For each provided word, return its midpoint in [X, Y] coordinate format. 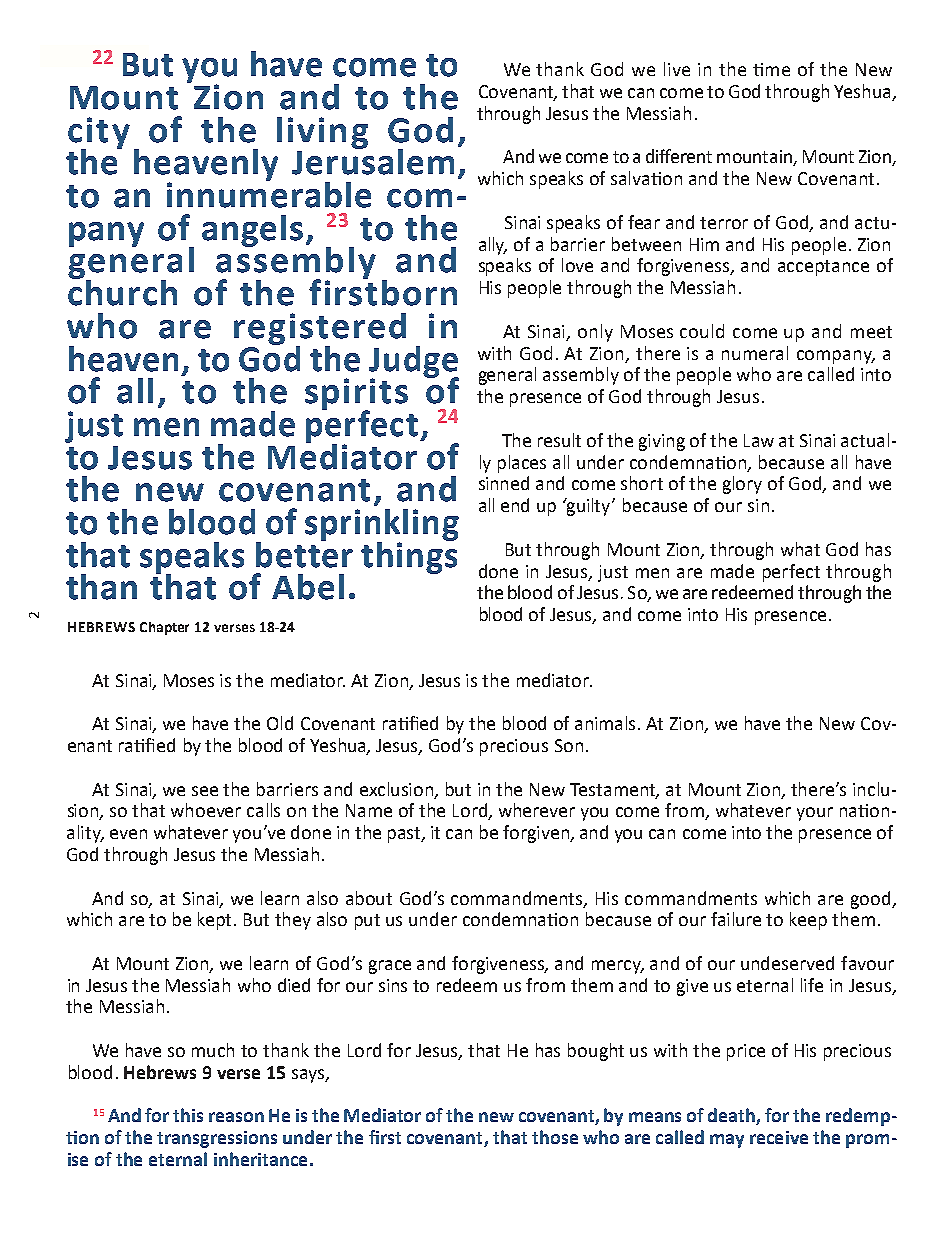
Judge [414, 363]
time [771, 69]
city [99, 134]
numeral [755, 353]
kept [216, 921]
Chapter [164, 628]
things [409, 556]
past [406, 835]
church [122, 291]
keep [808, 921]
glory [742, 485]
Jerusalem [373, 160]
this [188, 1115]
